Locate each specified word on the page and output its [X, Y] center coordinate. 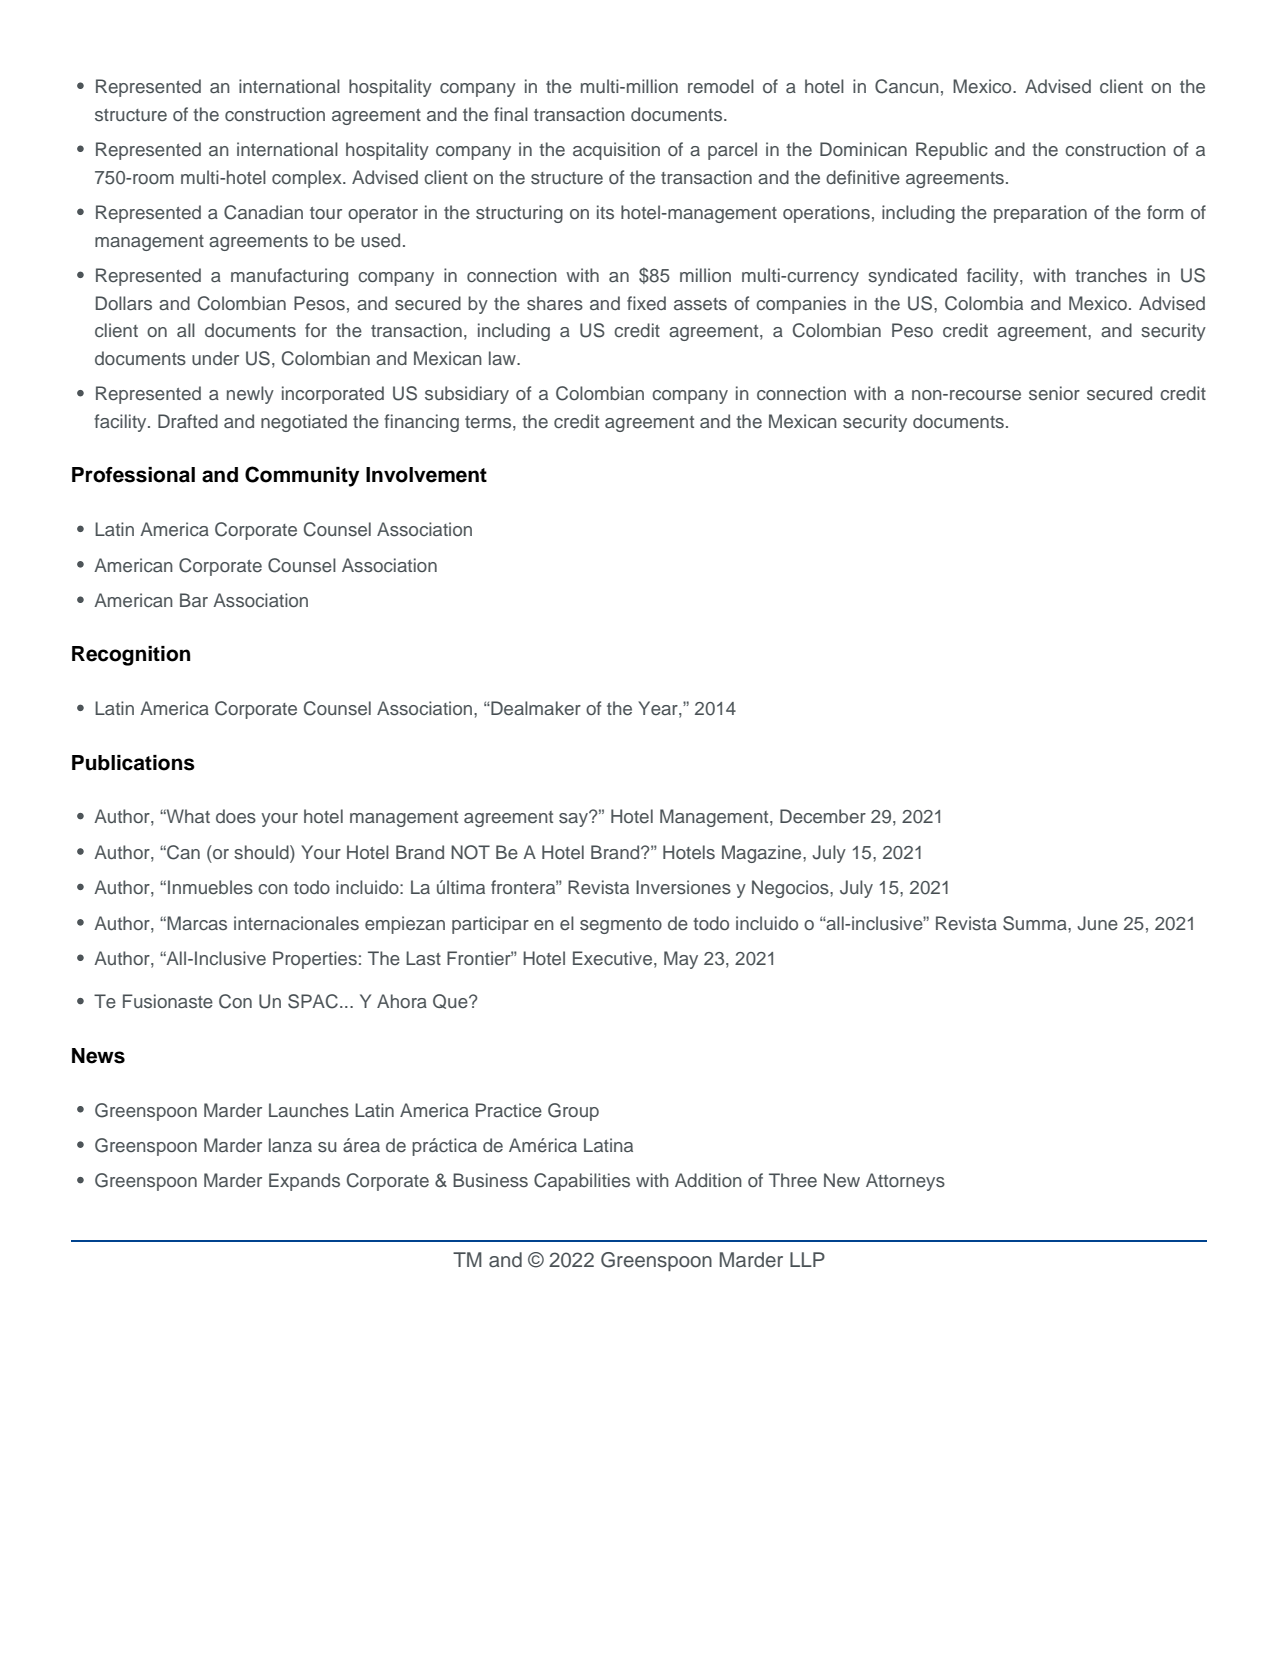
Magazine [763, 854]
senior [1054, 393]
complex [308, 179]
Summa [1036, 923]
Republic [952, 151]
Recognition [131, 656]
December [823, 816]
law [503, 358]
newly [250, 395]
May [681, 960]
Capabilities [582, 1182]
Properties [315, 960]
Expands [304, 1182]
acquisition [616, 151]
